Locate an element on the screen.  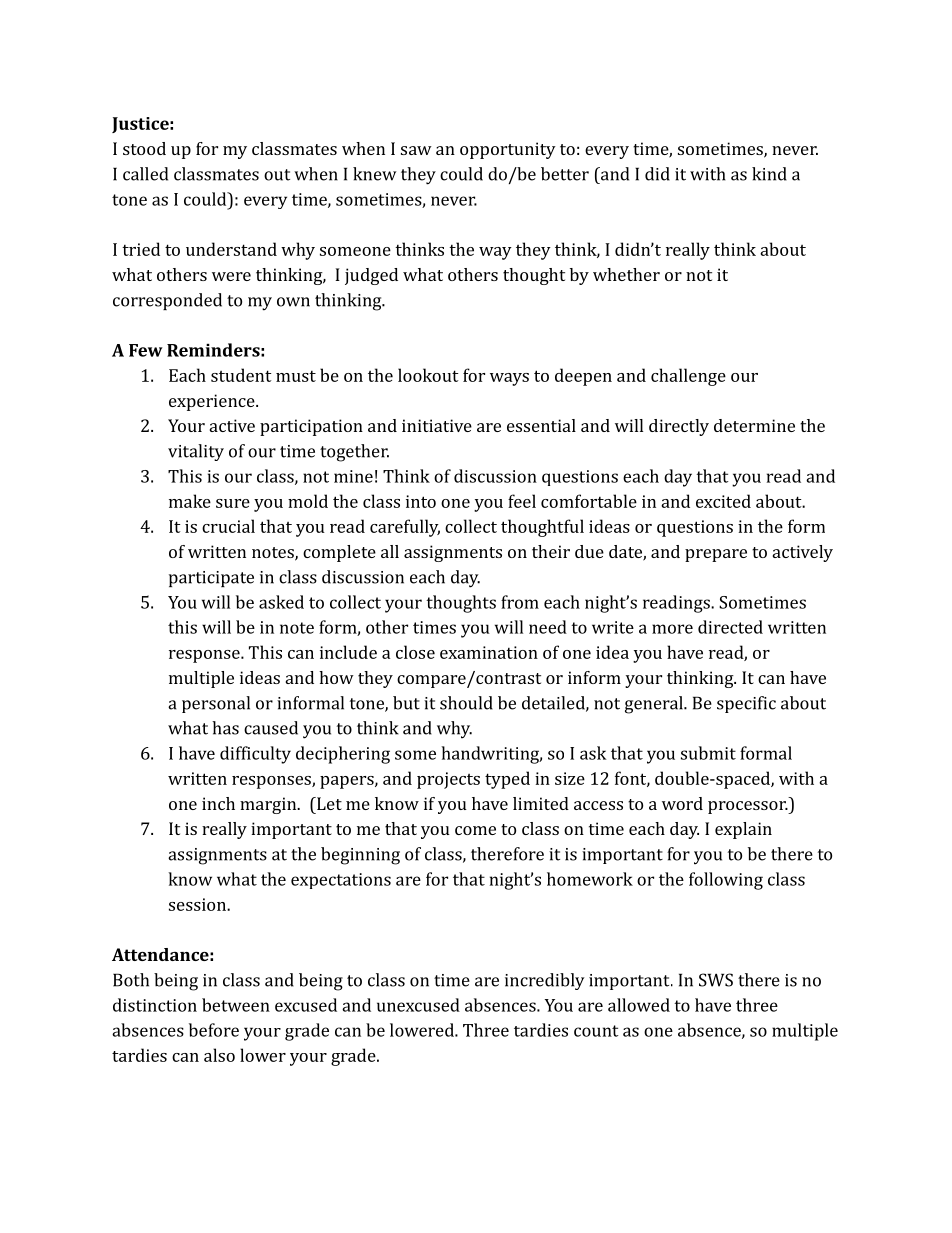
before is located at coordinates (214, 1030).
